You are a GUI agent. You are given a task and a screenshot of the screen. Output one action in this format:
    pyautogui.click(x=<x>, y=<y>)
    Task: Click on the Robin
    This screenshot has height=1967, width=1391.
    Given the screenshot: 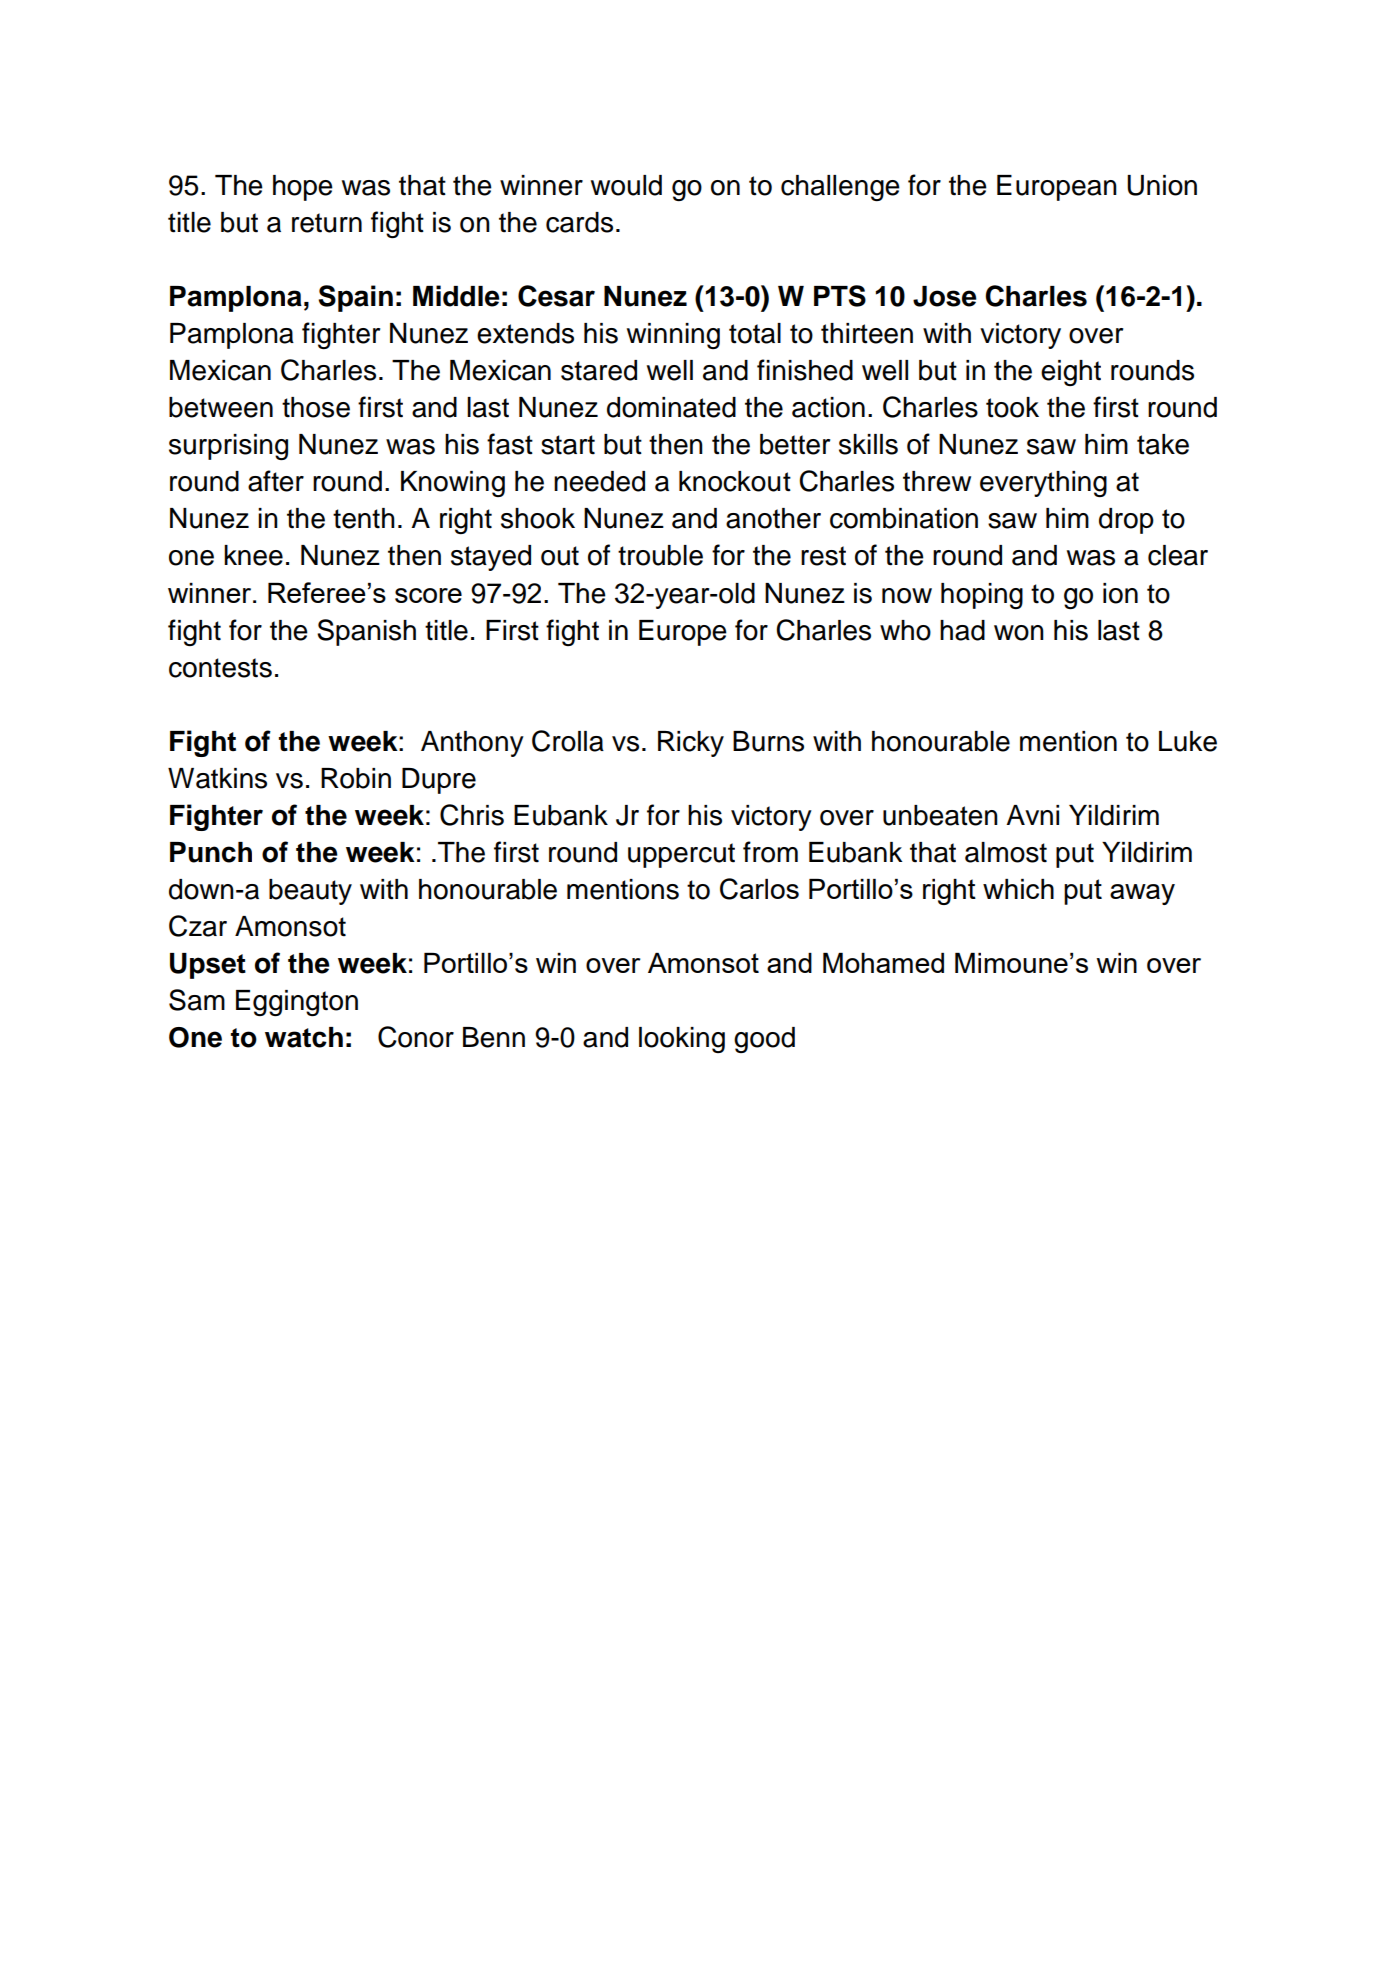 What is the action you would take?
    pyautogui.click(x=356, y=778)
